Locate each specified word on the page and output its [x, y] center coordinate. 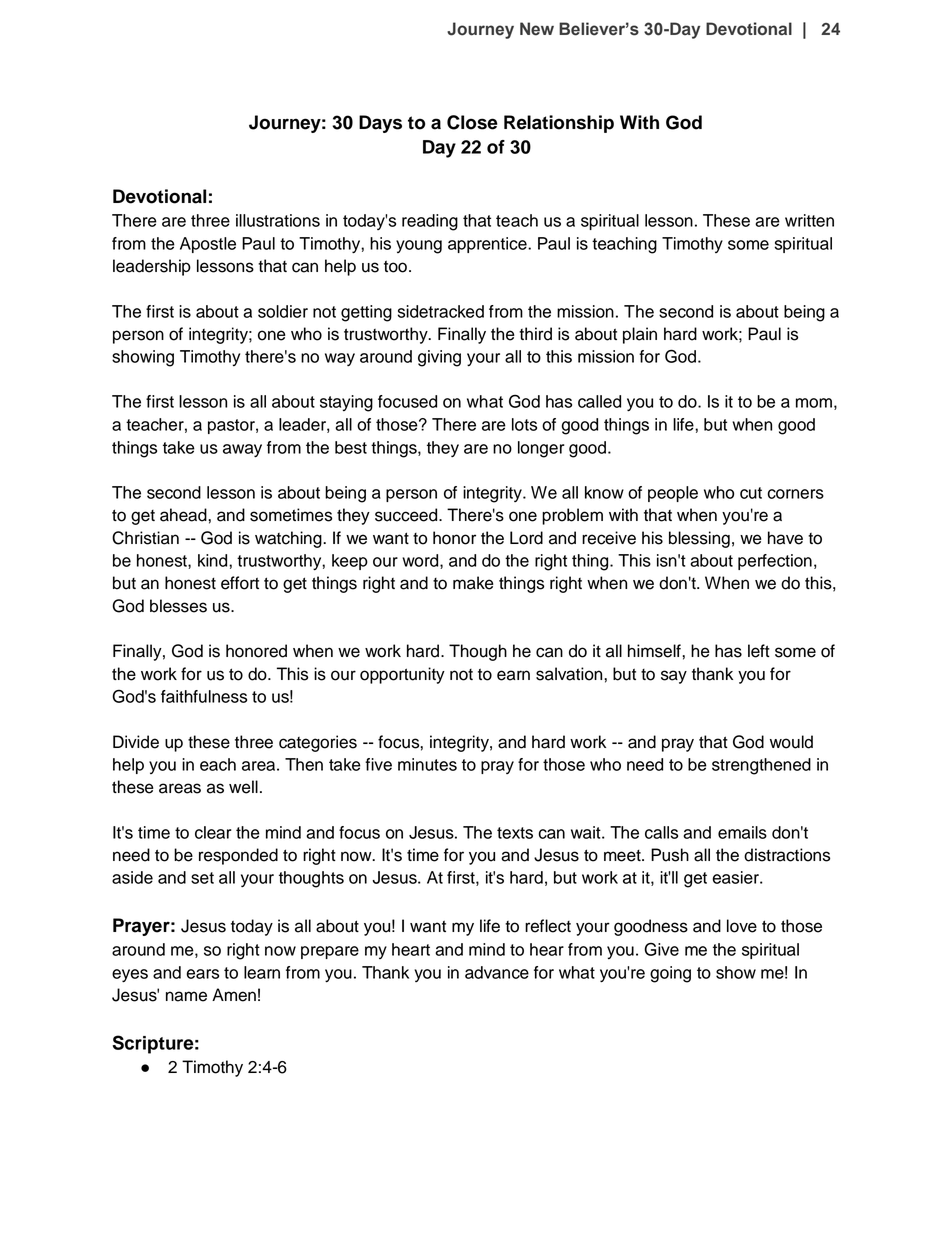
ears [203, 974]
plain [640, 335]
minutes [427, 764]
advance [497, 972]
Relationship [559, 124]
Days [380, 124]
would [791, 742]
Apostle [208, 245]
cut [751, 493]
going [670, 974]
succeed [407, 515]
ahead [184, 515]
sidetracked [441, 311]
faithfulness [204, 696]
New [537, 29]
